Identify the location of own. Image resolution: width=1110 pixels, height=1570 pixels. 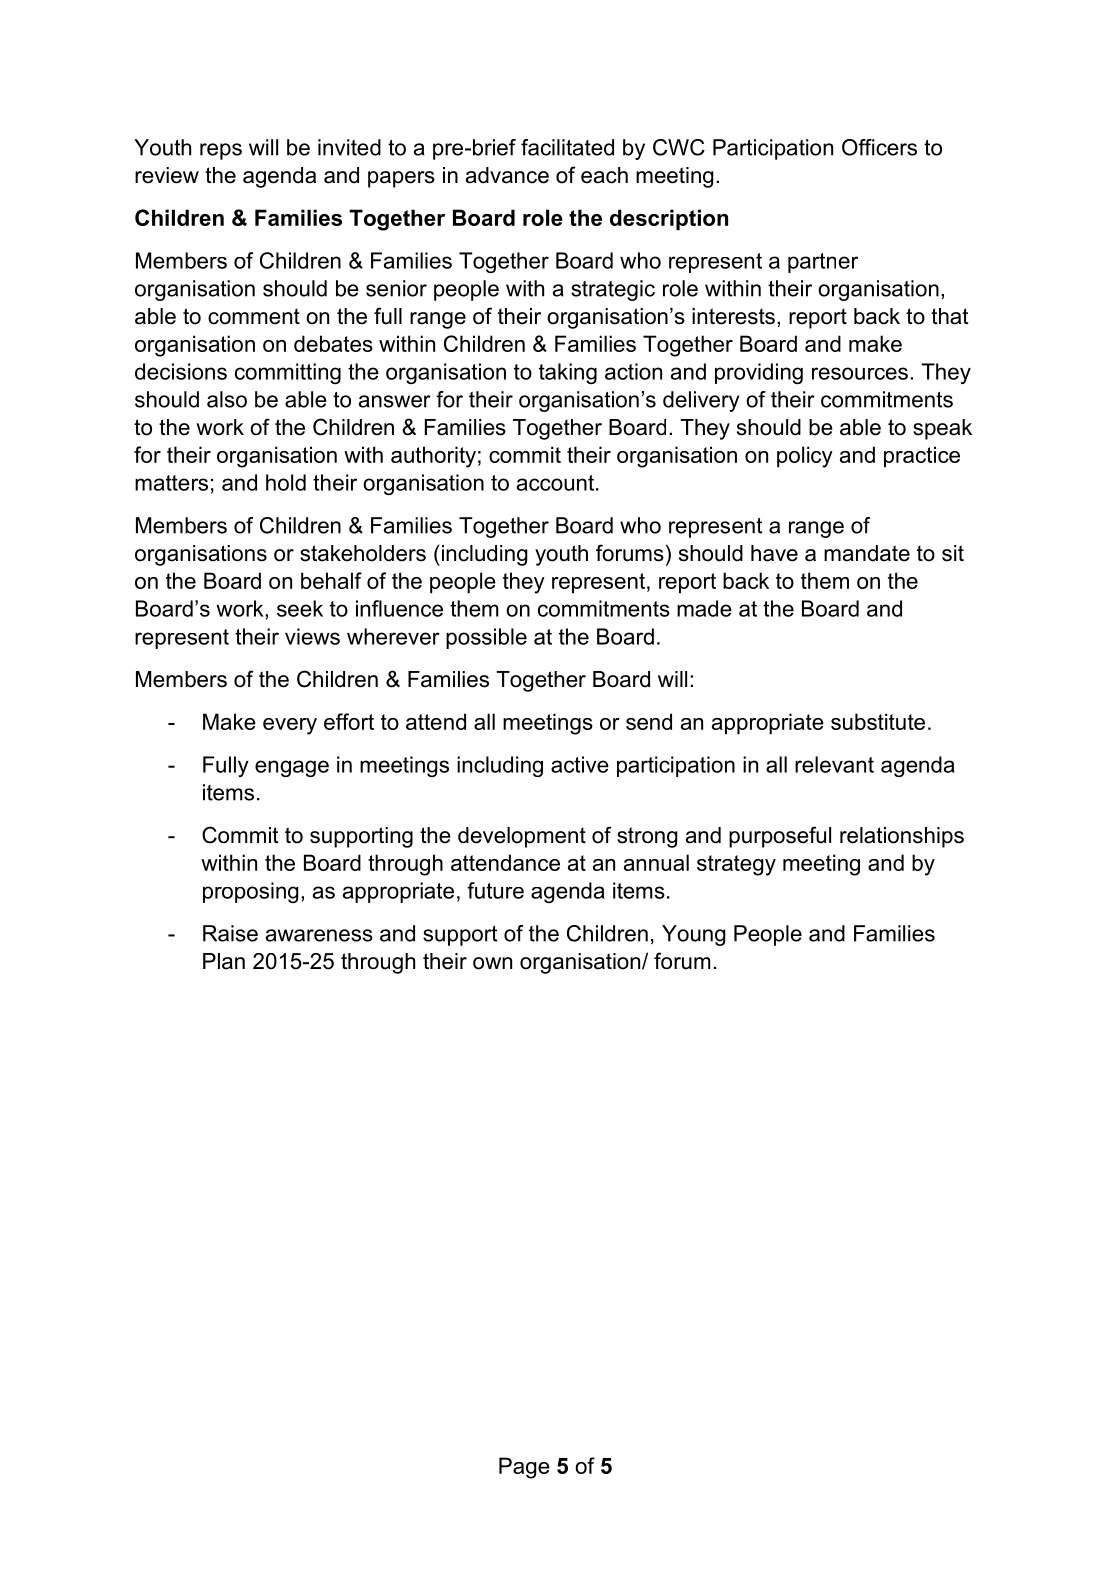
(492, 963).
